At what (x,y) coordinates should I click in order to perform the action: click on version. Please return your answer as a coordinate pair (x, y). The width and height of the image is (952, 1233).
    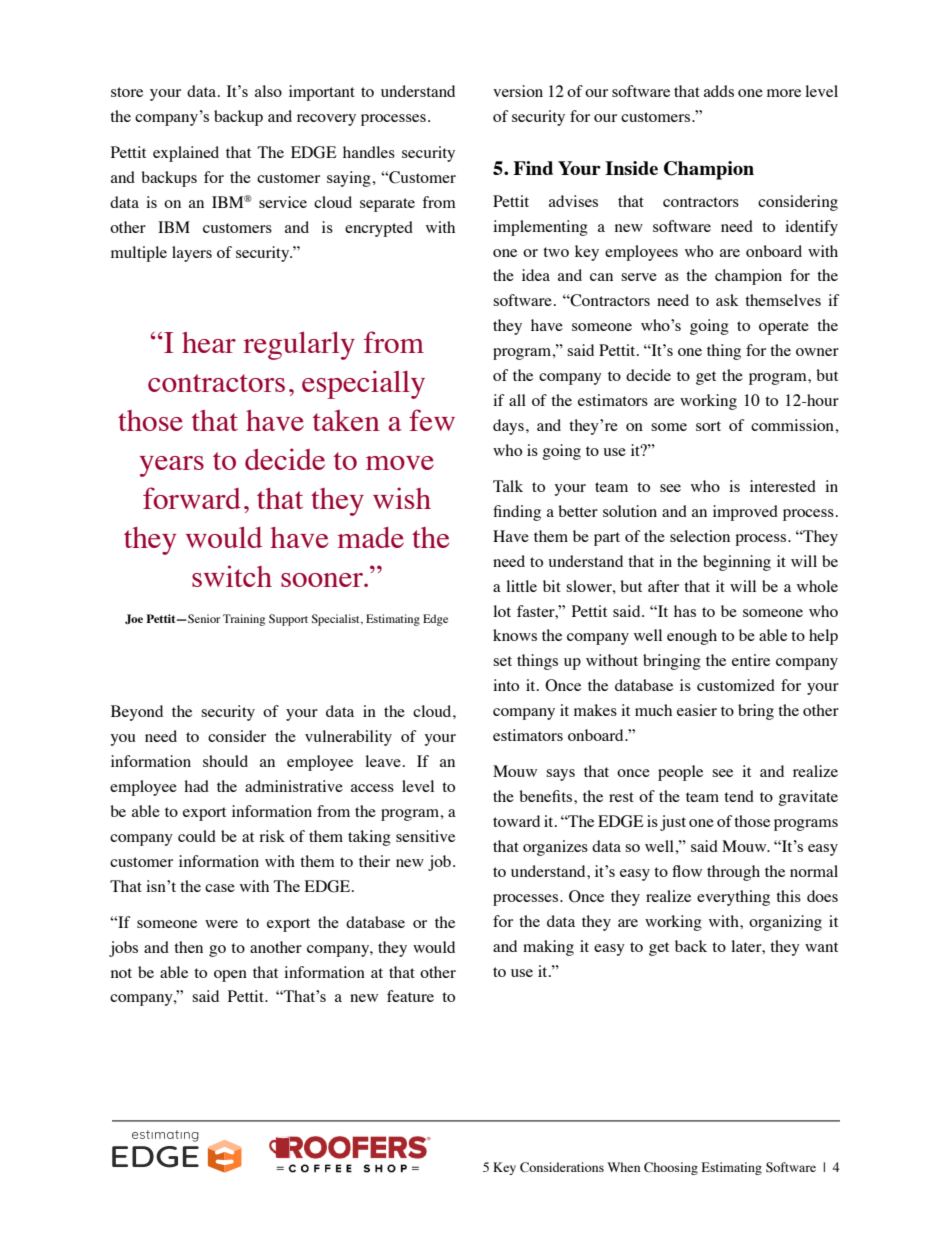
    Looking at the image, I should click on (518, 91).
